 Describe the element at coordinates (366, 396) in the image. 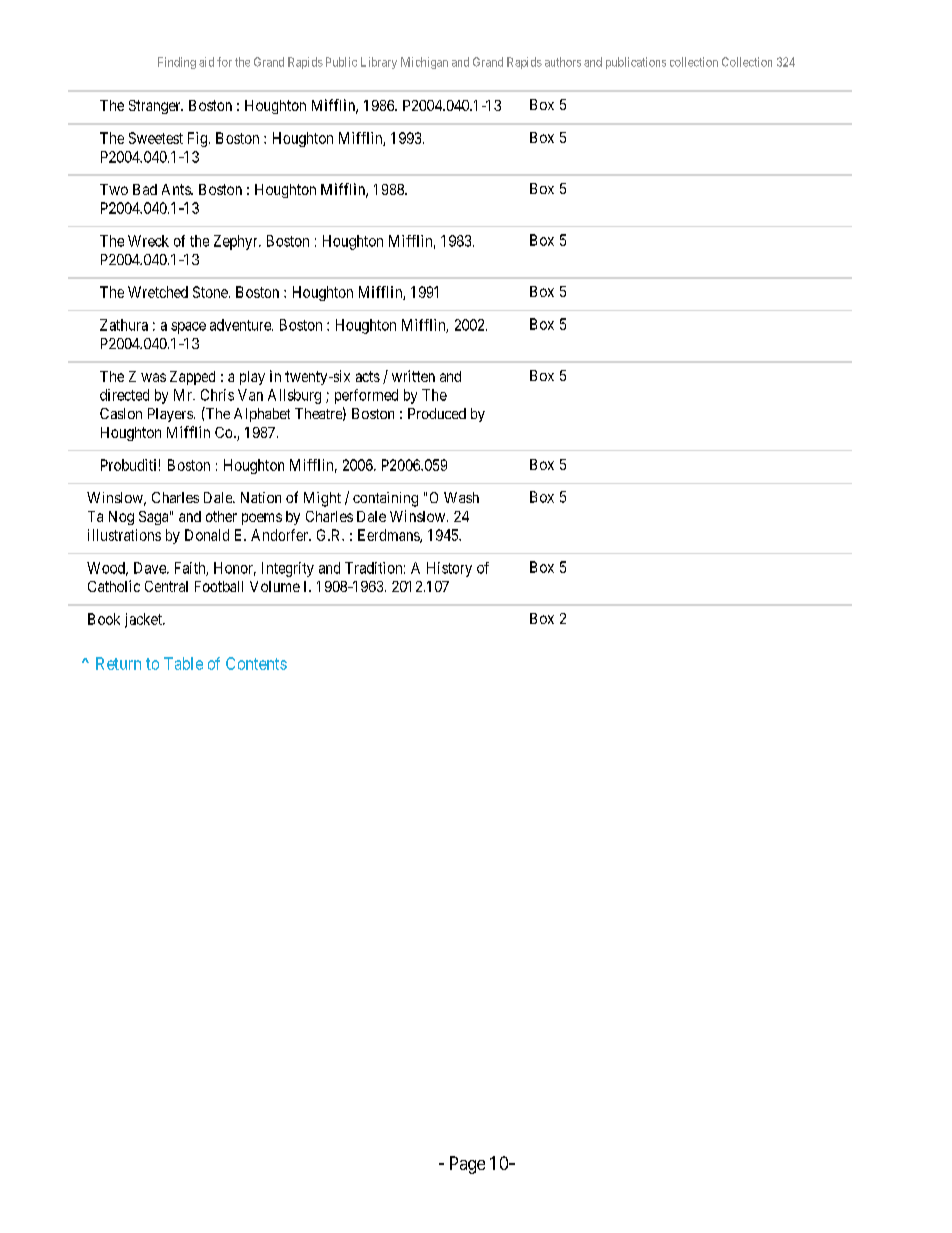

I see `performed` at that location.
